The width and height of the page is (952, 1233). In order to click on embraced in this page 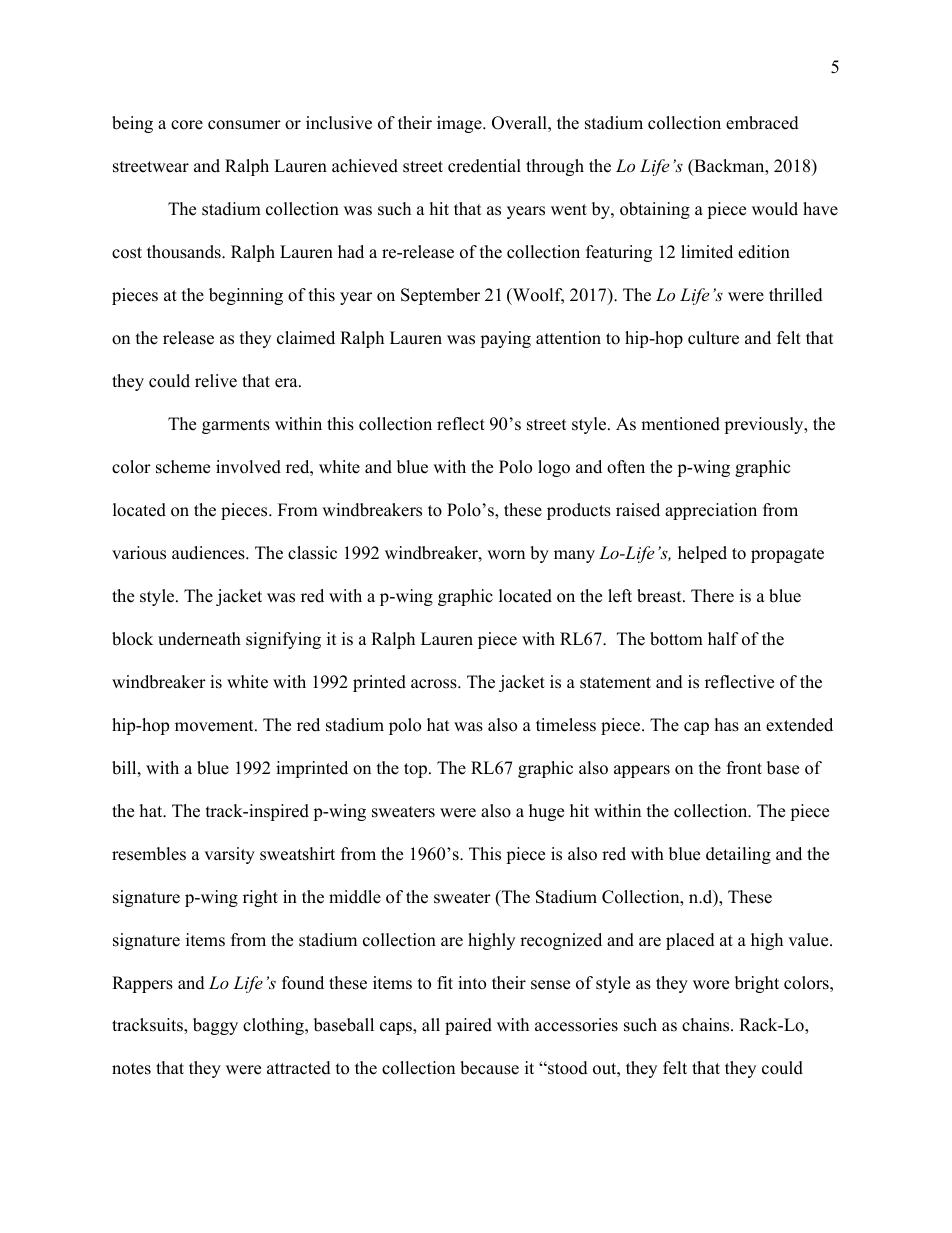, I will do `click(762, 123)`.
